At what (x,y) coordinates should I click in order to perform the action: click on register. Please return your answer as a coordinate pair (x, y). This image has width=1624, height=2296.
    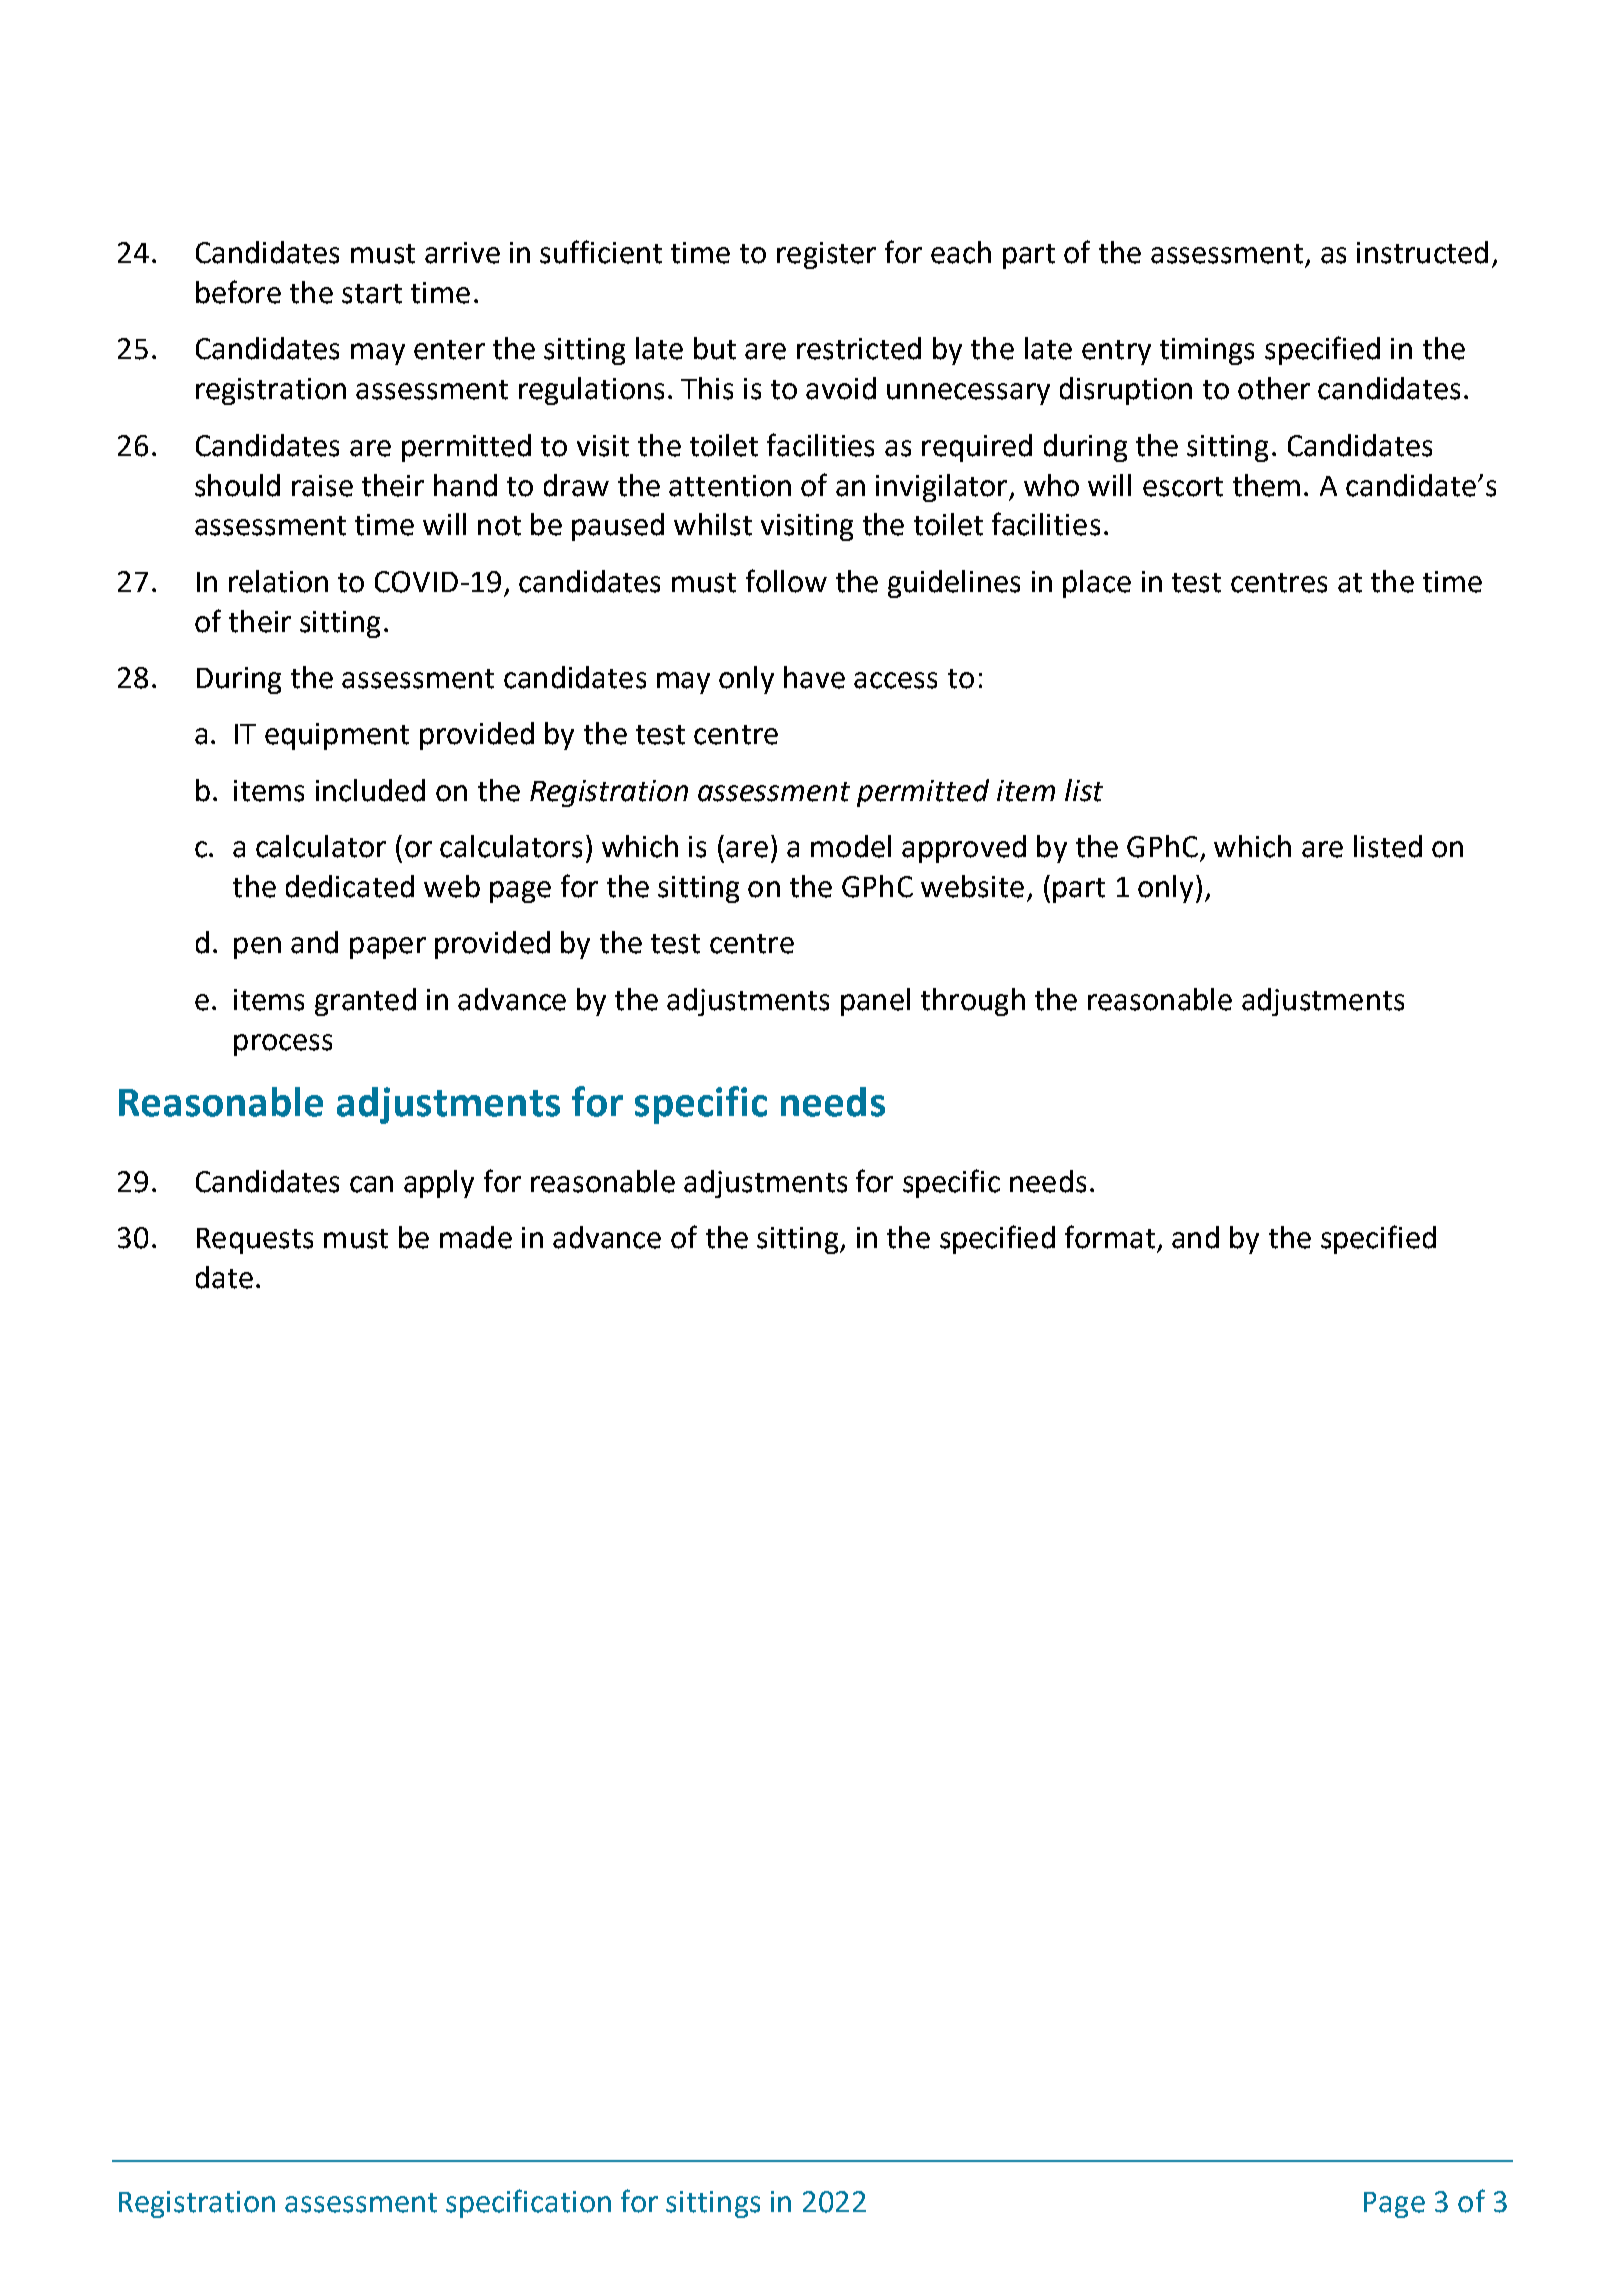
    Looking at the image, I should click on (826, 255).
